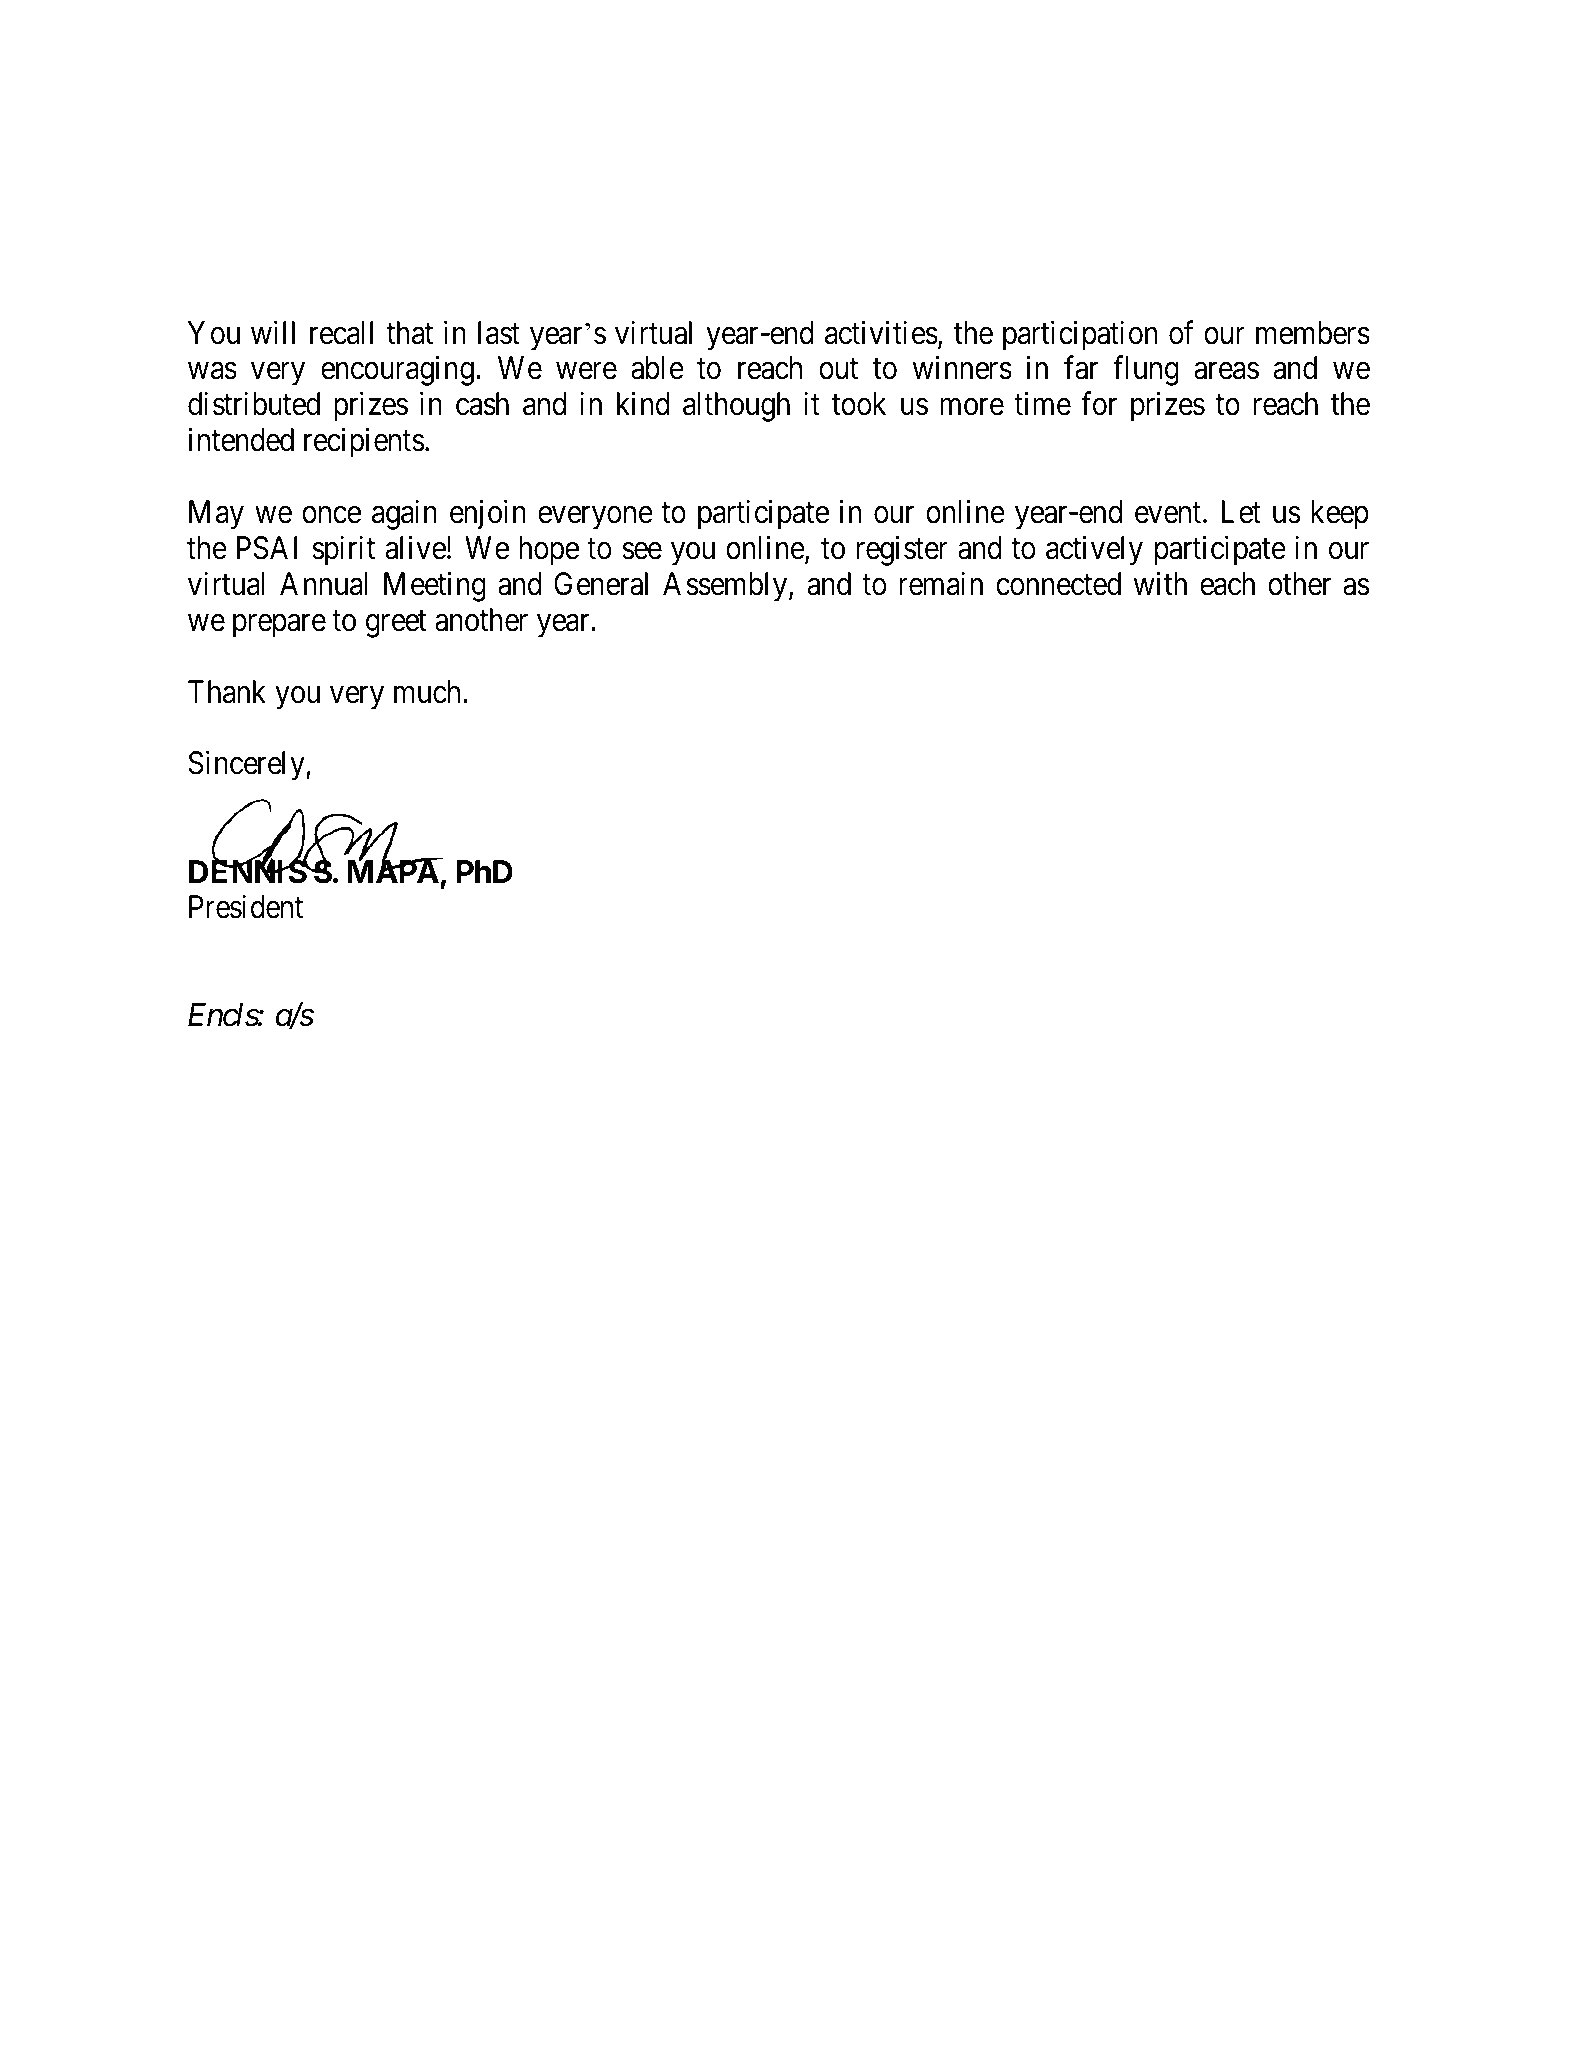 The image size is (1591, 2060). I want to click on President, so click(246, 907).
